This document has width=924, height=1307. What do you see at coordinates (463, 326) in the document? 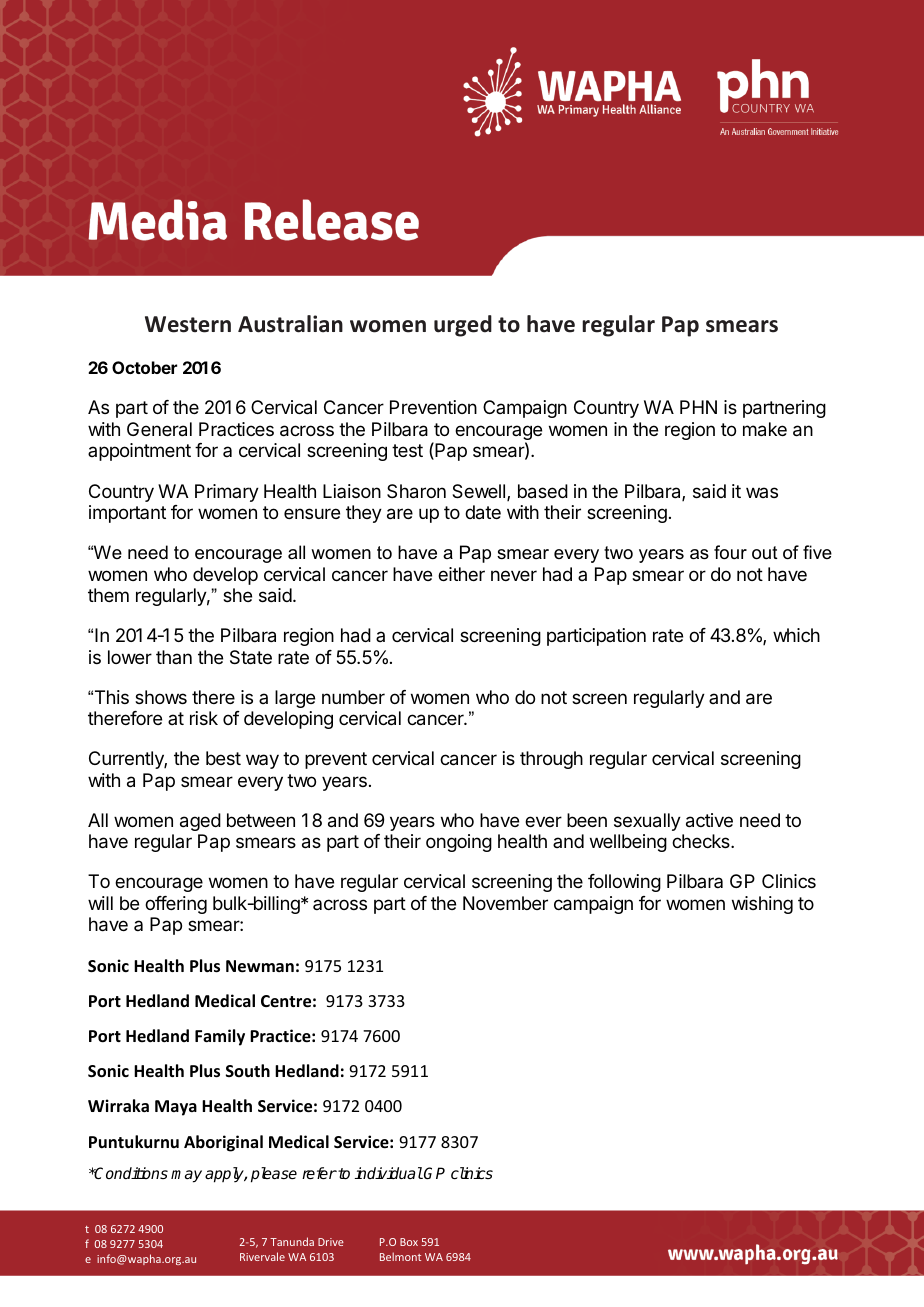
I see `urged` at bounding box center [463, 326].
